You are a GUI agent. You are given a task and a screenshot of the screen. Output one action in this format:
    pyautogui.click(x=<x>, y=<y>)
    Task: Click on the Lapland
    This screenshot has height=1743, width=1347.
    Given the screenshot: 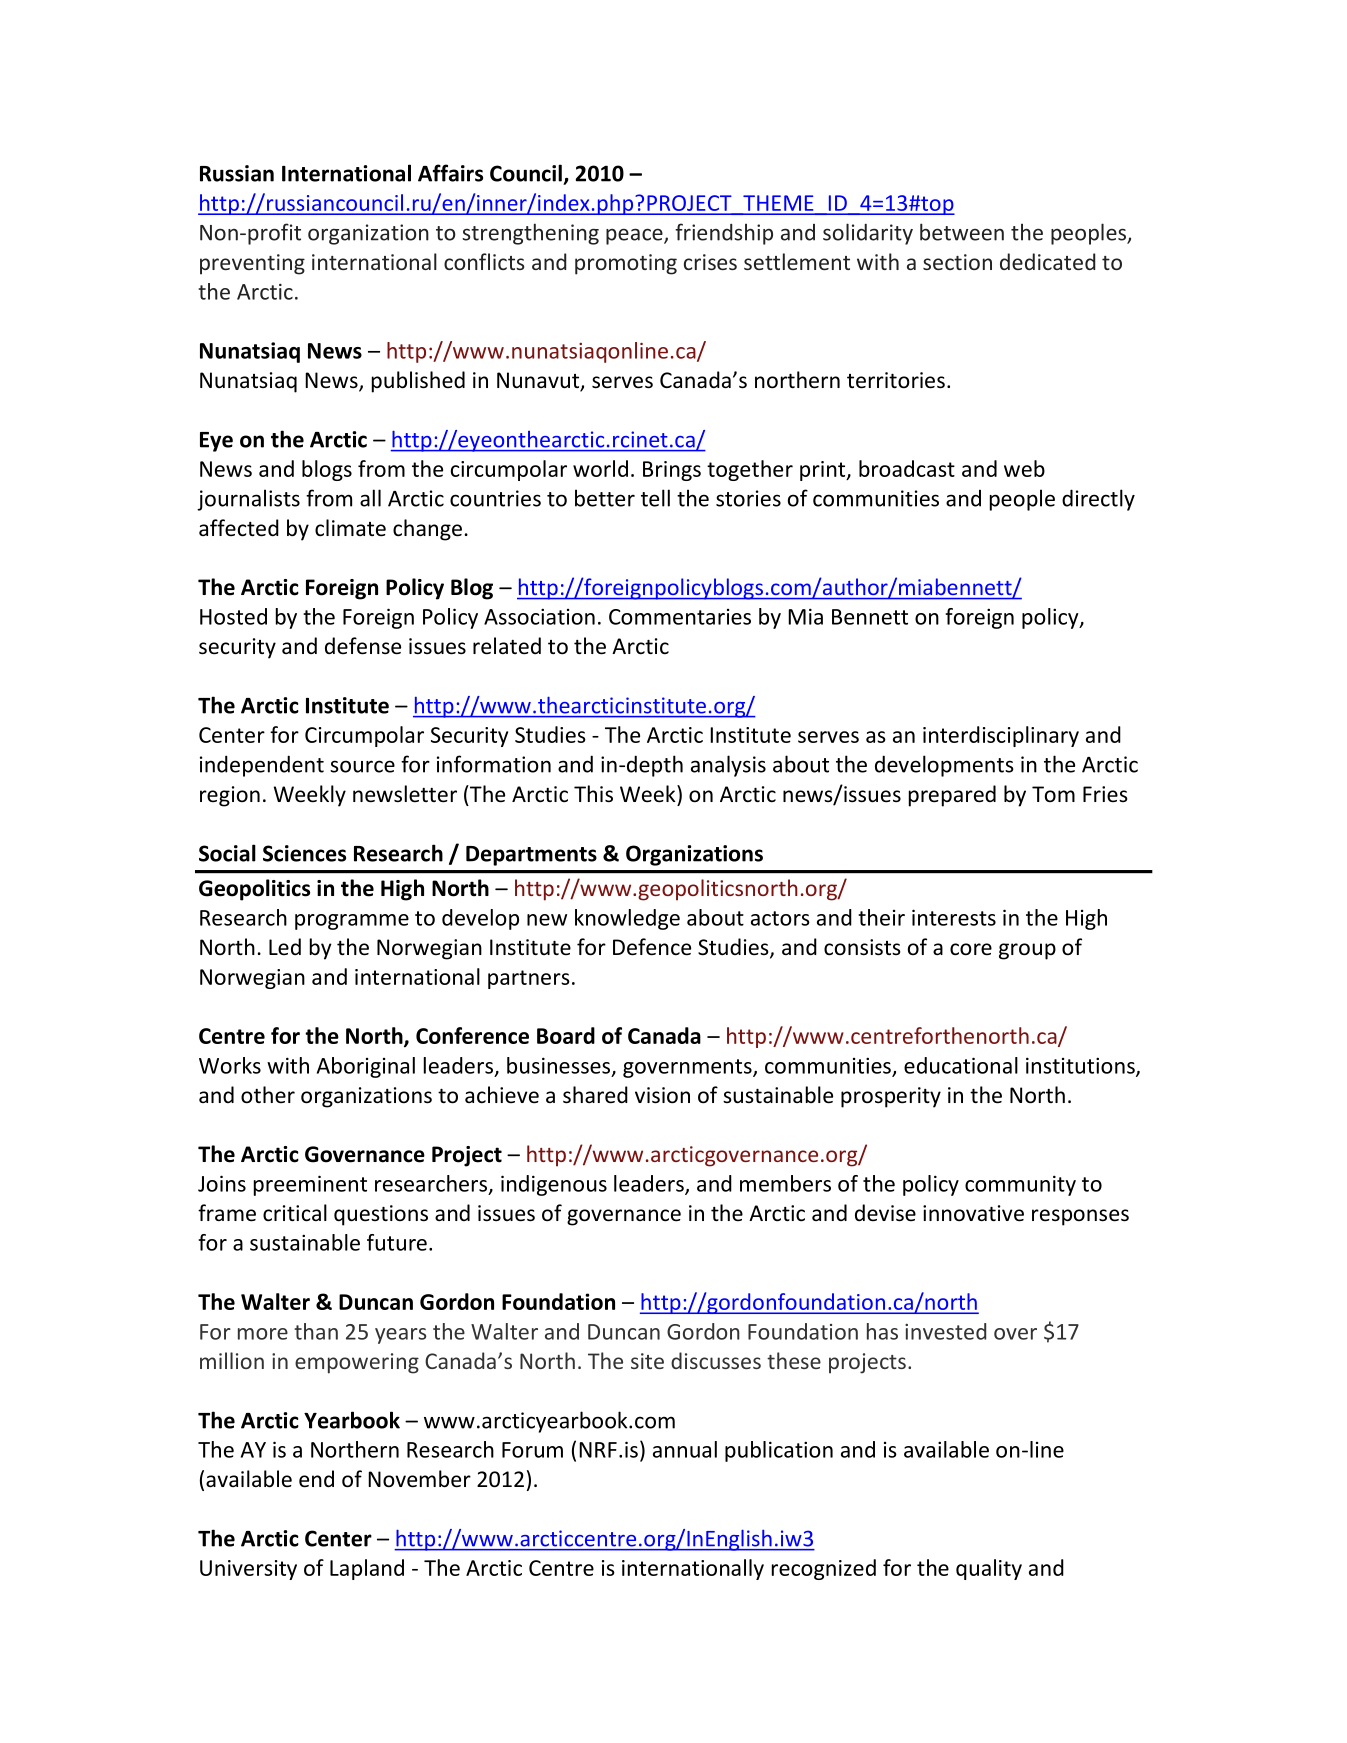 What is the action you would take?
    pyautogui.click(x=367, y=1569)
